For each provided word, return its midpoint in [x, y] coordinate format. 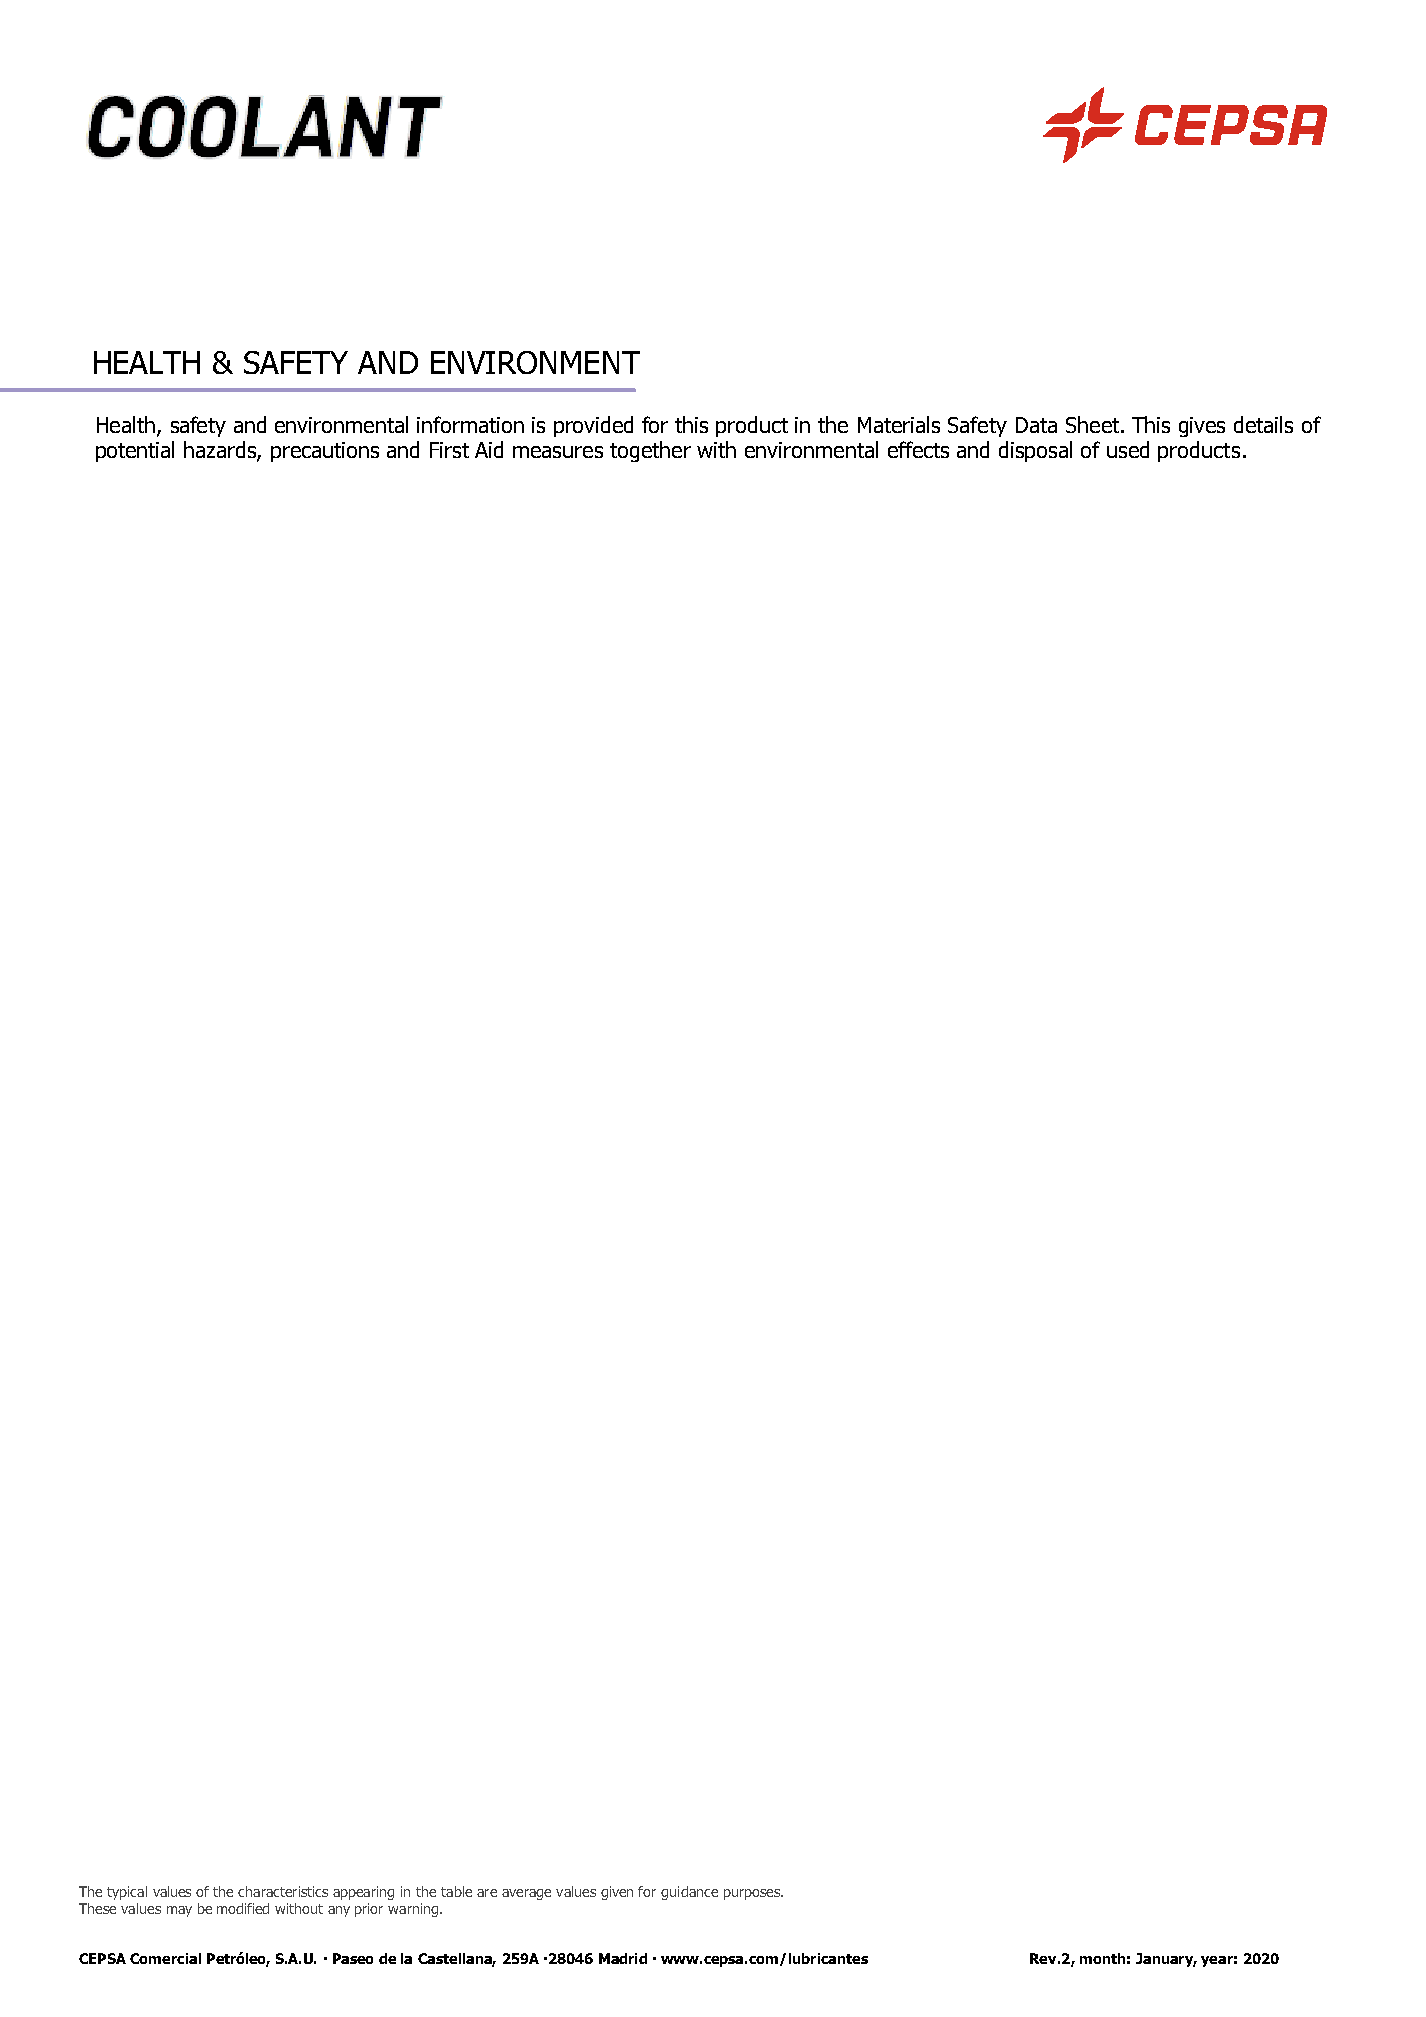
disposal [1035, 451]
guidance [689, 1893]
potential [135, 451]
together [650, 451]
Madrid [623, 1958]
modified [243, 1908]
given [617, 1893]
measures [558, 452]
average [526, 1894]
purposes [753, 1894]
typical [127, 1893]
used [1128, 449]
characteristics [283, 1891]
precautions [325, 452]
